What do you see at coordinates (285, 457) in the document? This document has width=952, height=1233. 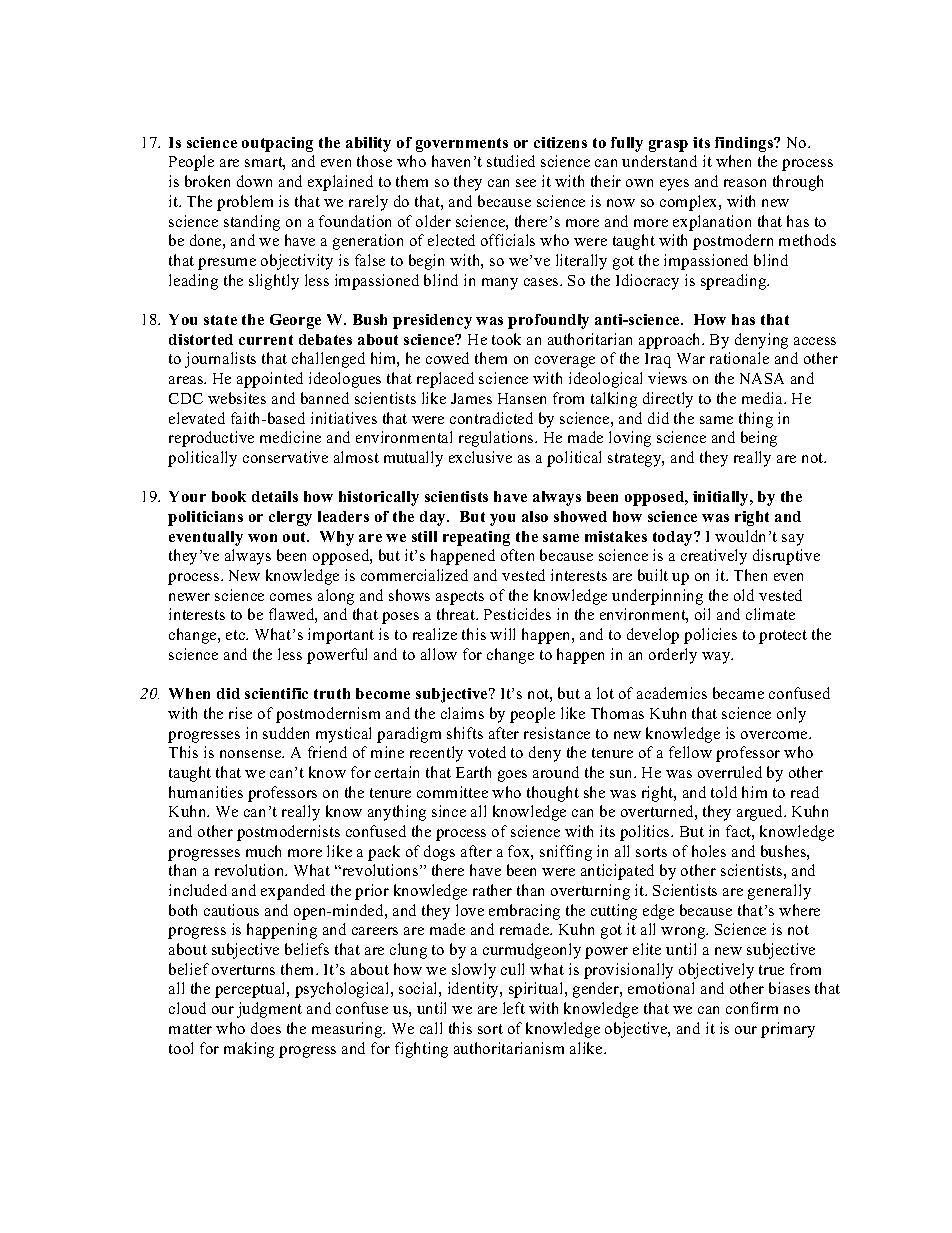 I see `conservative` at bounding box center [285, 457].
